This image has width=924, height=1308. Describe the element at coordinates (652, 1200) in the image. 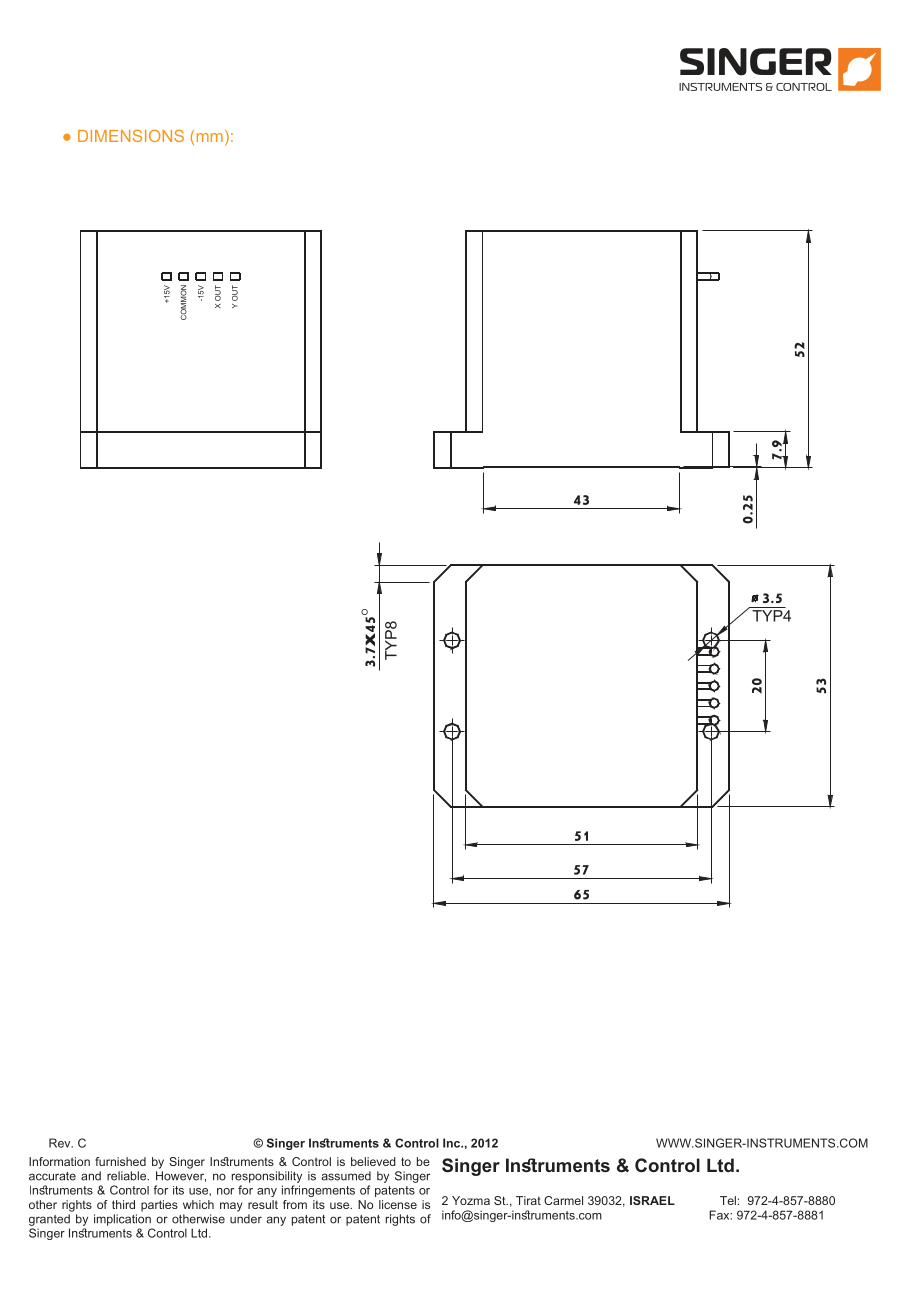

I see `ISRAEL` at that location.
